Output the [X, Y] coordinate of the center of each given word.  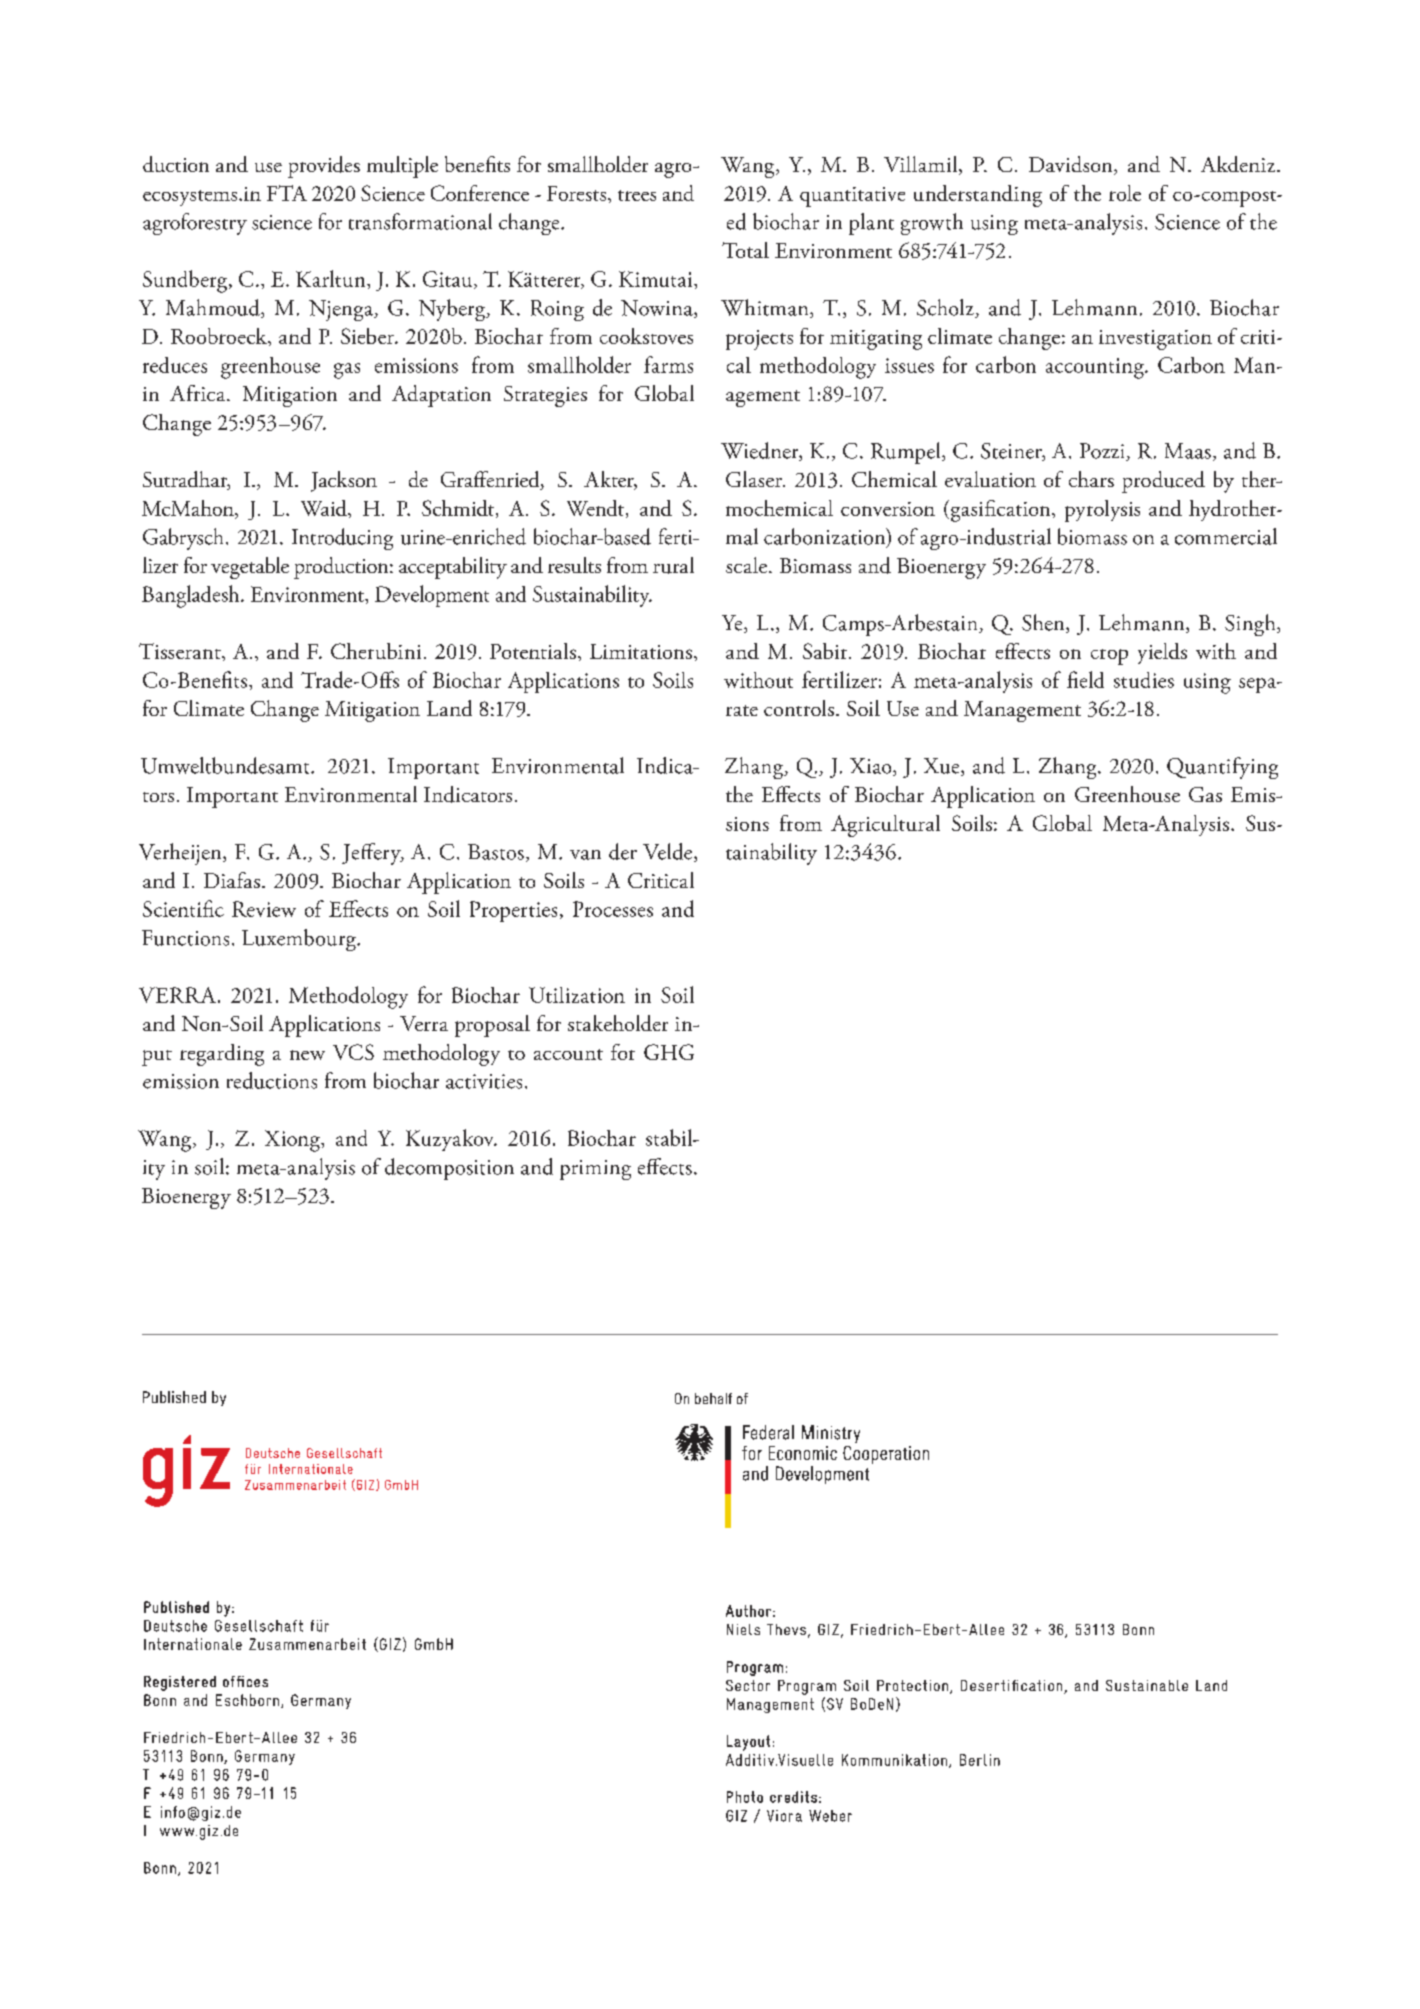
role [1125, 193]
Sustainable [1147, 1685]
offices [245, 1681]
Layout [748, 1743]
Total [745, 250]
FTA [287, 193]
